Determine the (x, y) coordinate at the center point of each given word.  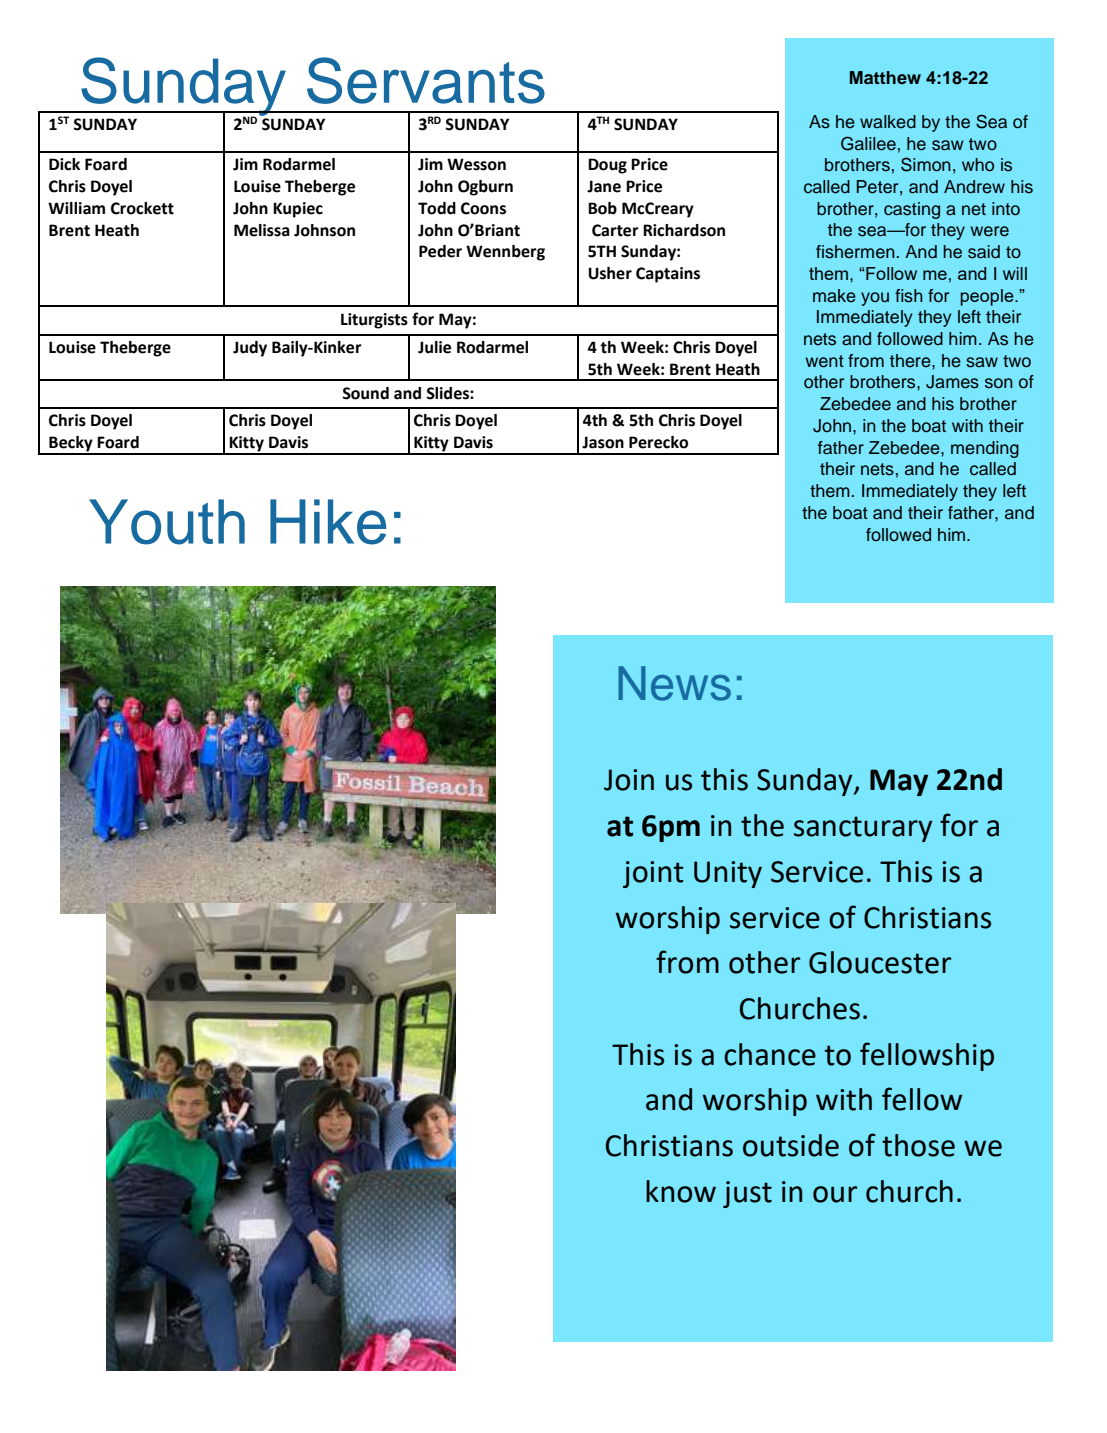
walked (888, 122)
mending (985, 449)
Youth (167, 522)
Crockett (142, 208)
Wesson (476, 164)
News (675, 683)
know (681, 1191)
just (747, 1194)
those (918, 1145)
